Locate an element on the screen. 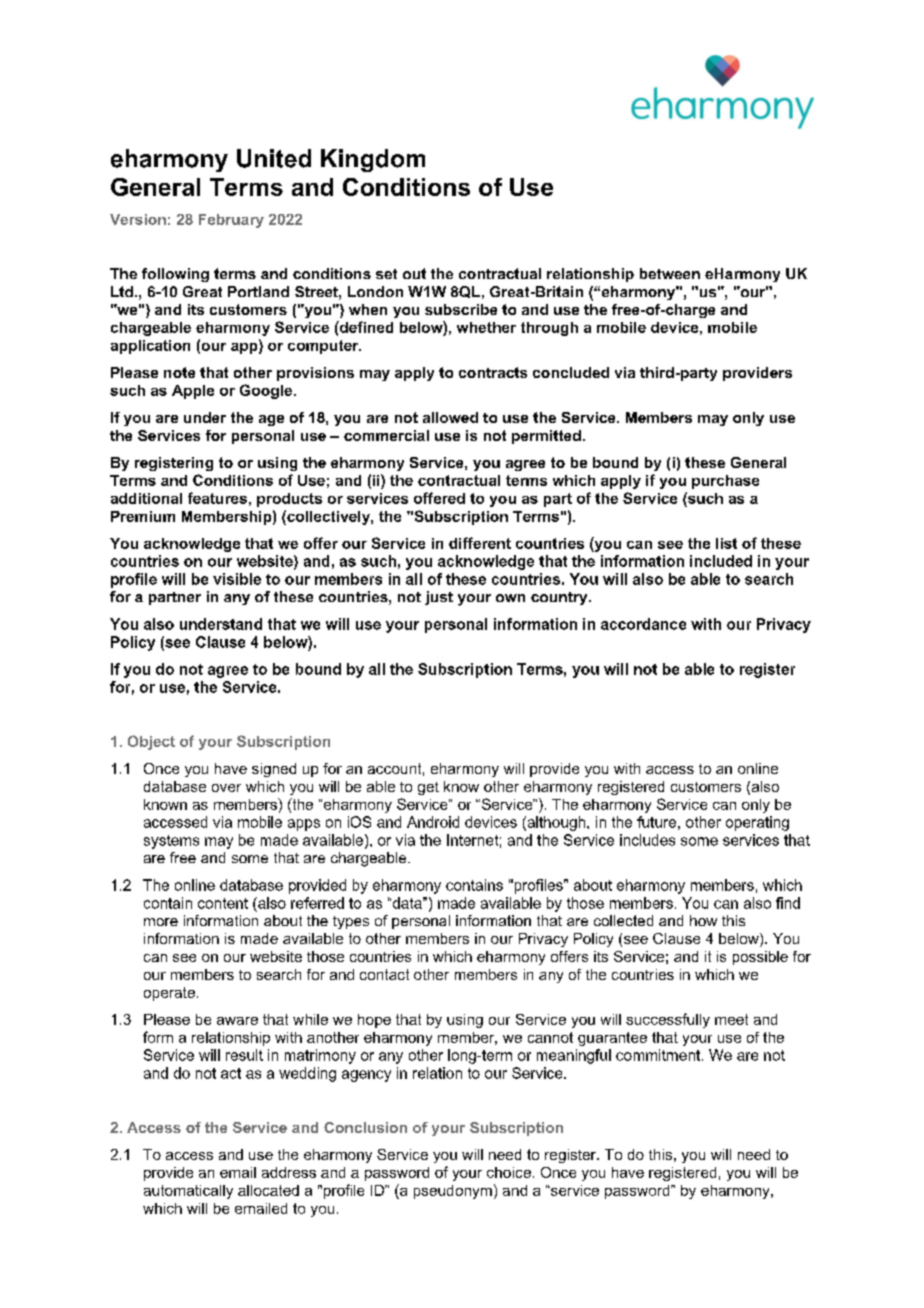 Image resolution: width=924 pixels, height=1308 pixels. February is located at coordinates (231, 221).
